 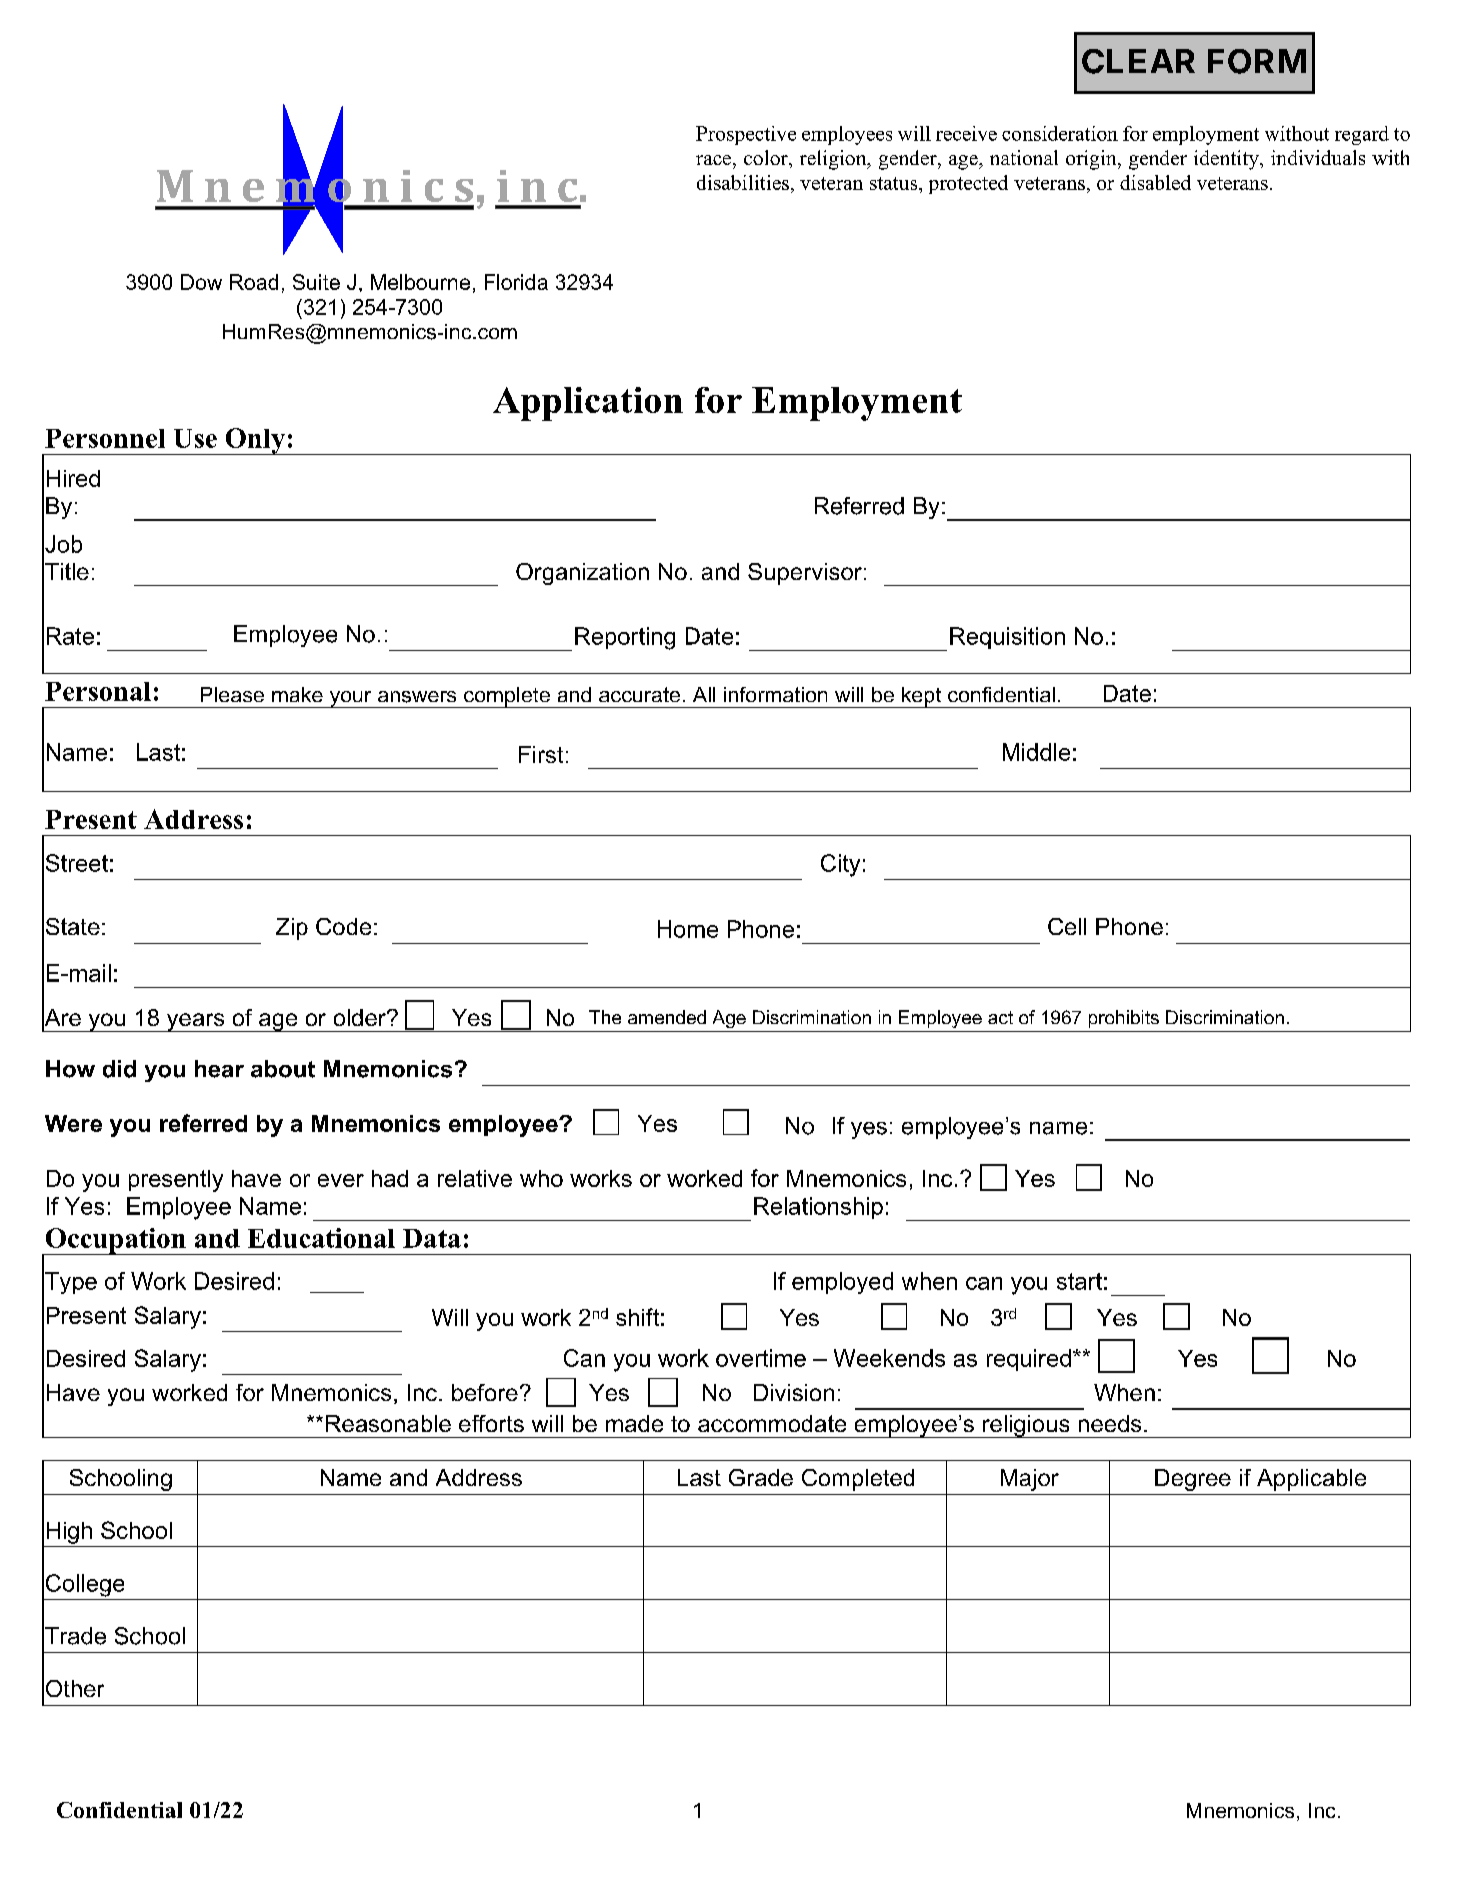 What do you see at coordinates (715, 160) in the document?
I see `race` at bounding box center [715, 160].
